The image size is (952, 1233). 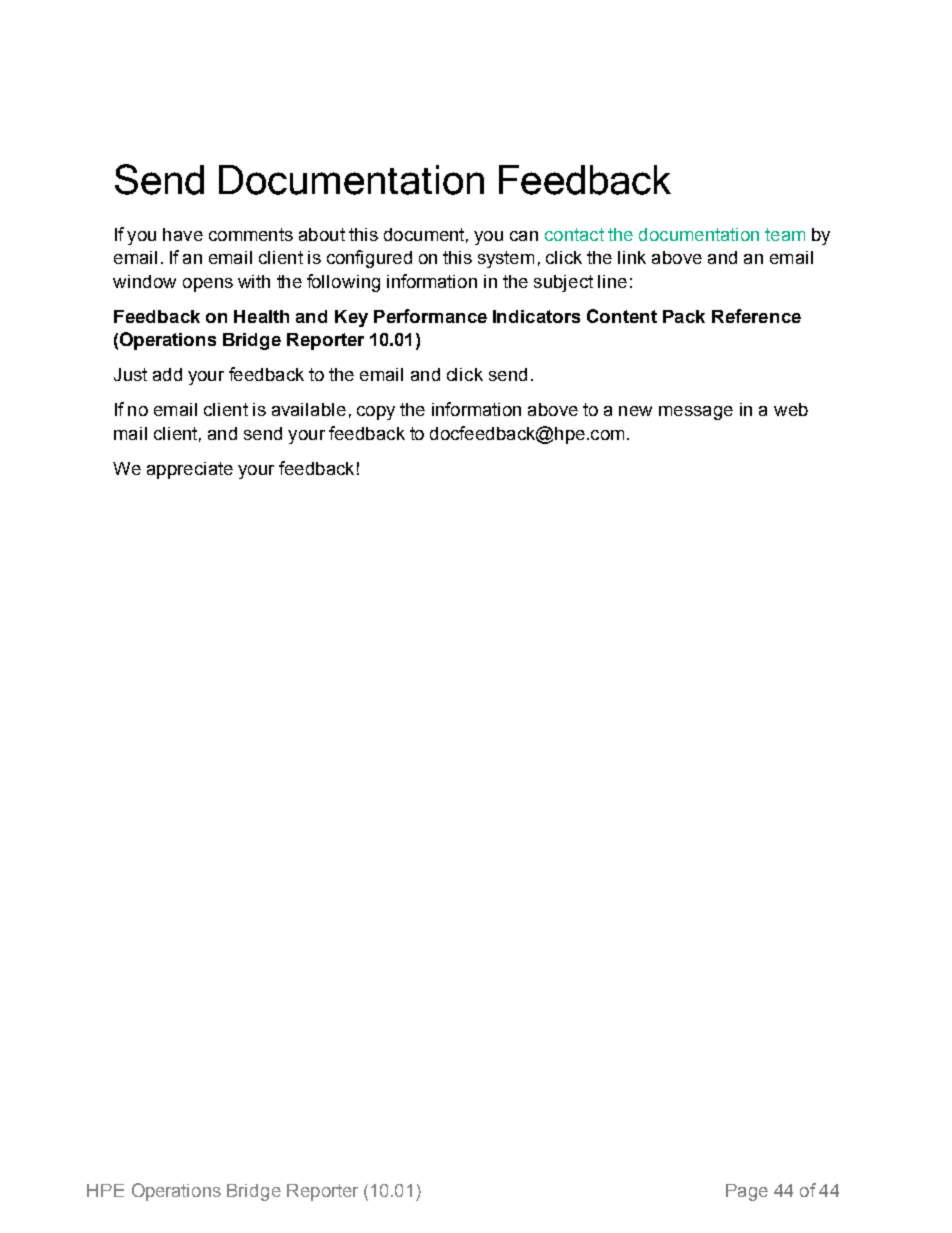 What do you see at coordinates (696, 413) in the screenshot?
I see `message` at bounding box center [696, 413].
